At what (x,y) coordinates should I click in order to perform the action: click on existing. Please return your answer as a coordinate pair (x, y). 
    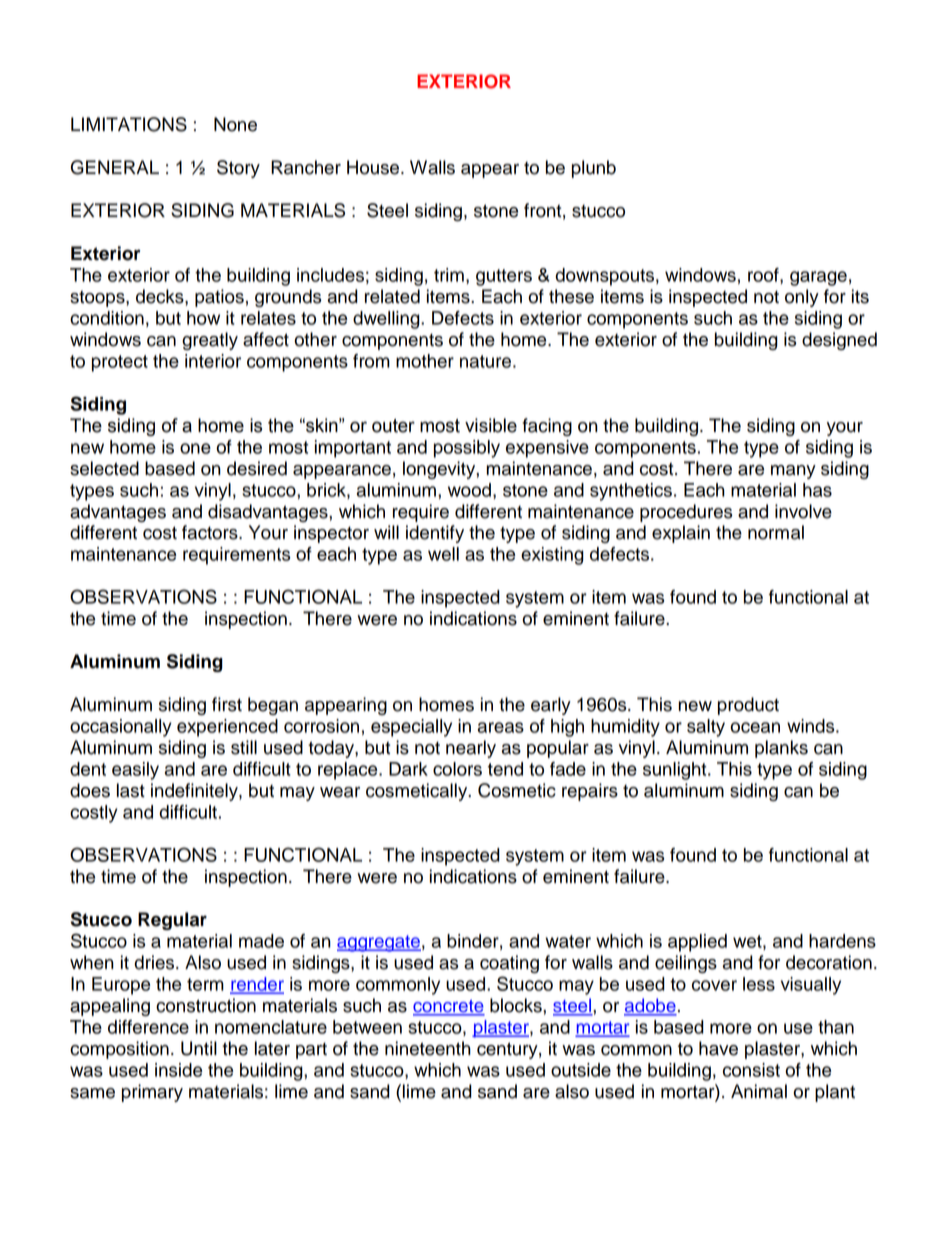
    Looking at the image, I should click on (552, 556).
